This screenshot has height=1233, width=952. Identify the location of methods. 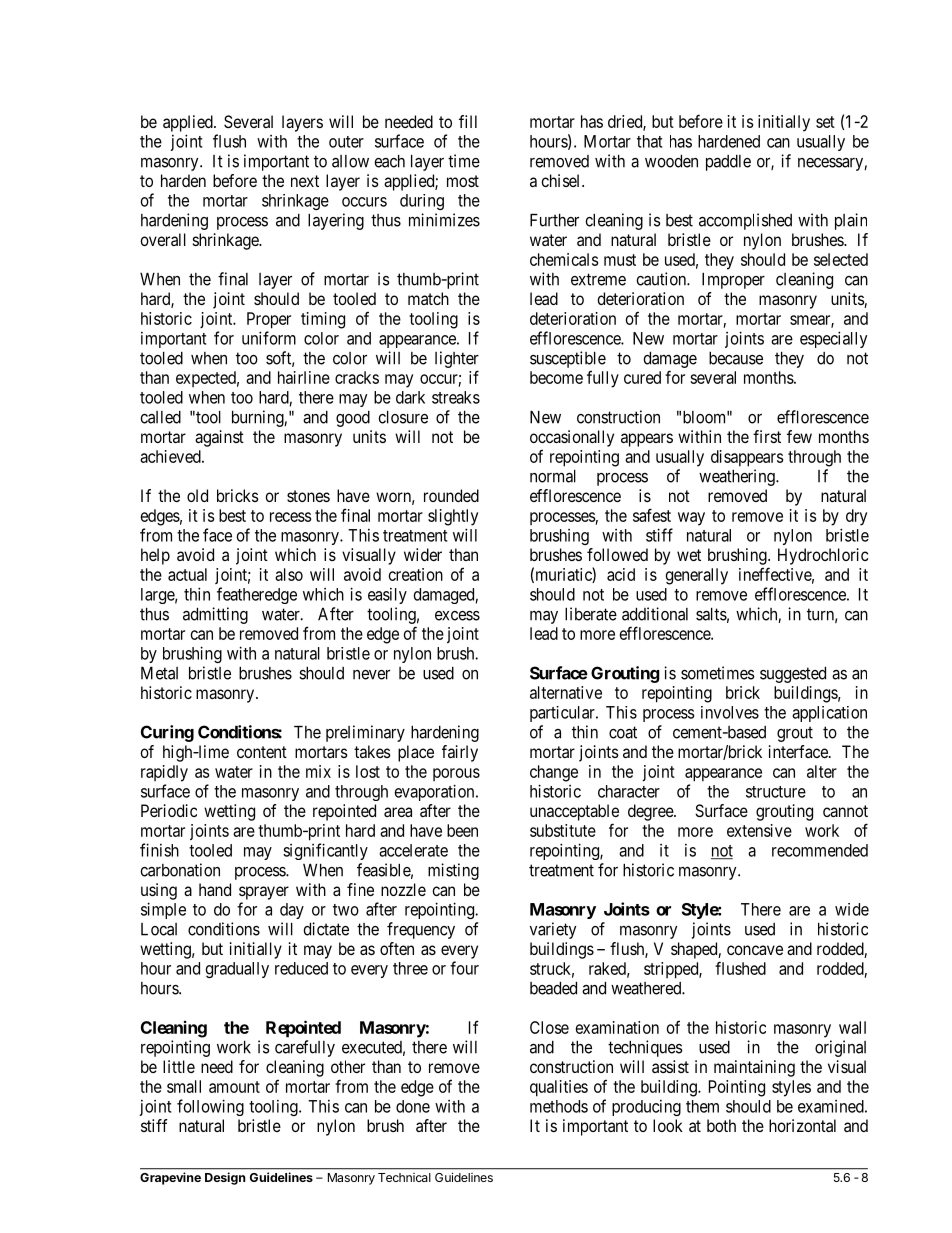
(559, 1106).
